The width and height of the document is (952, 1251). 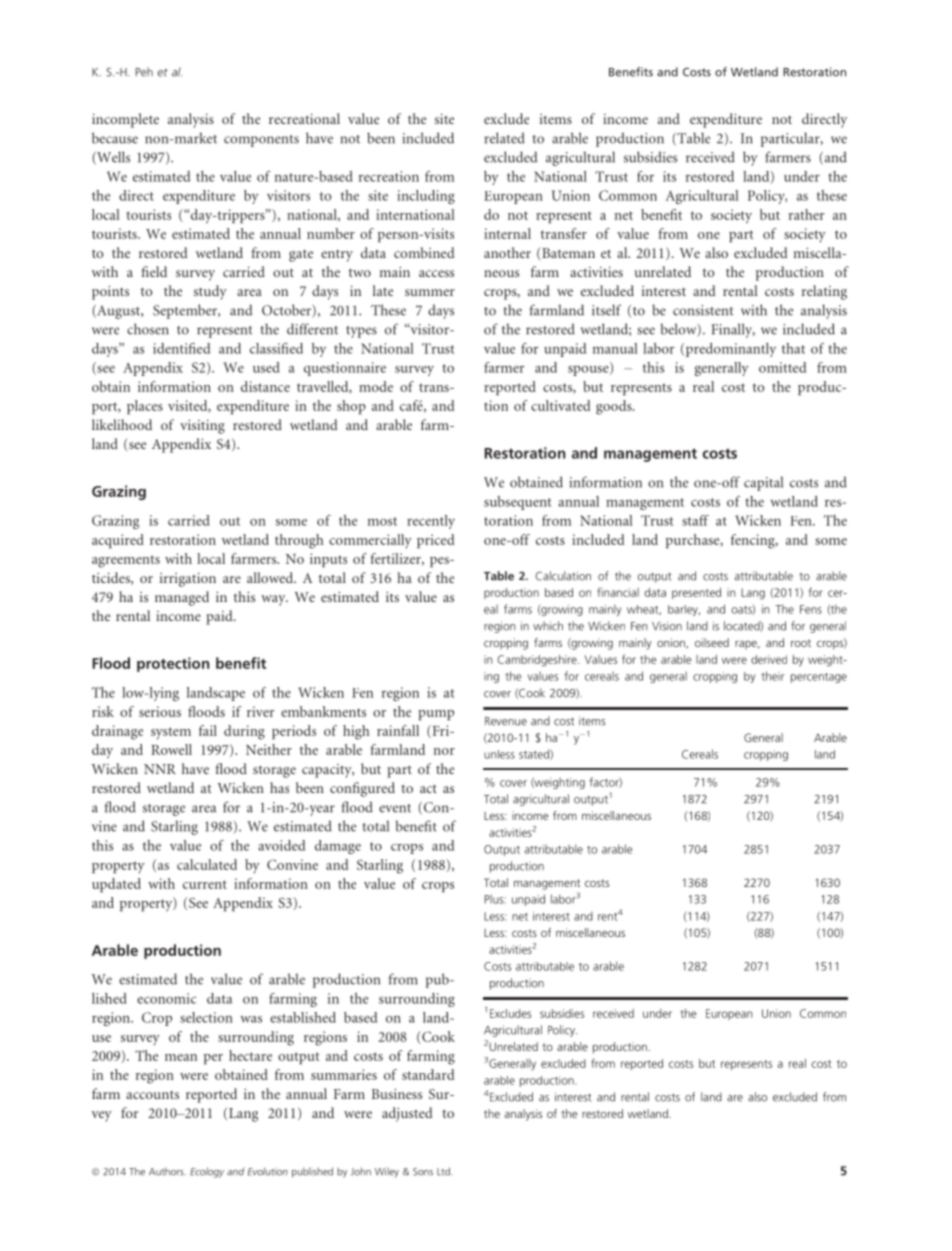 What do you see at coordinates (712, 642) in the document?
I see `oilseed` at bounding box center [712, 642].
